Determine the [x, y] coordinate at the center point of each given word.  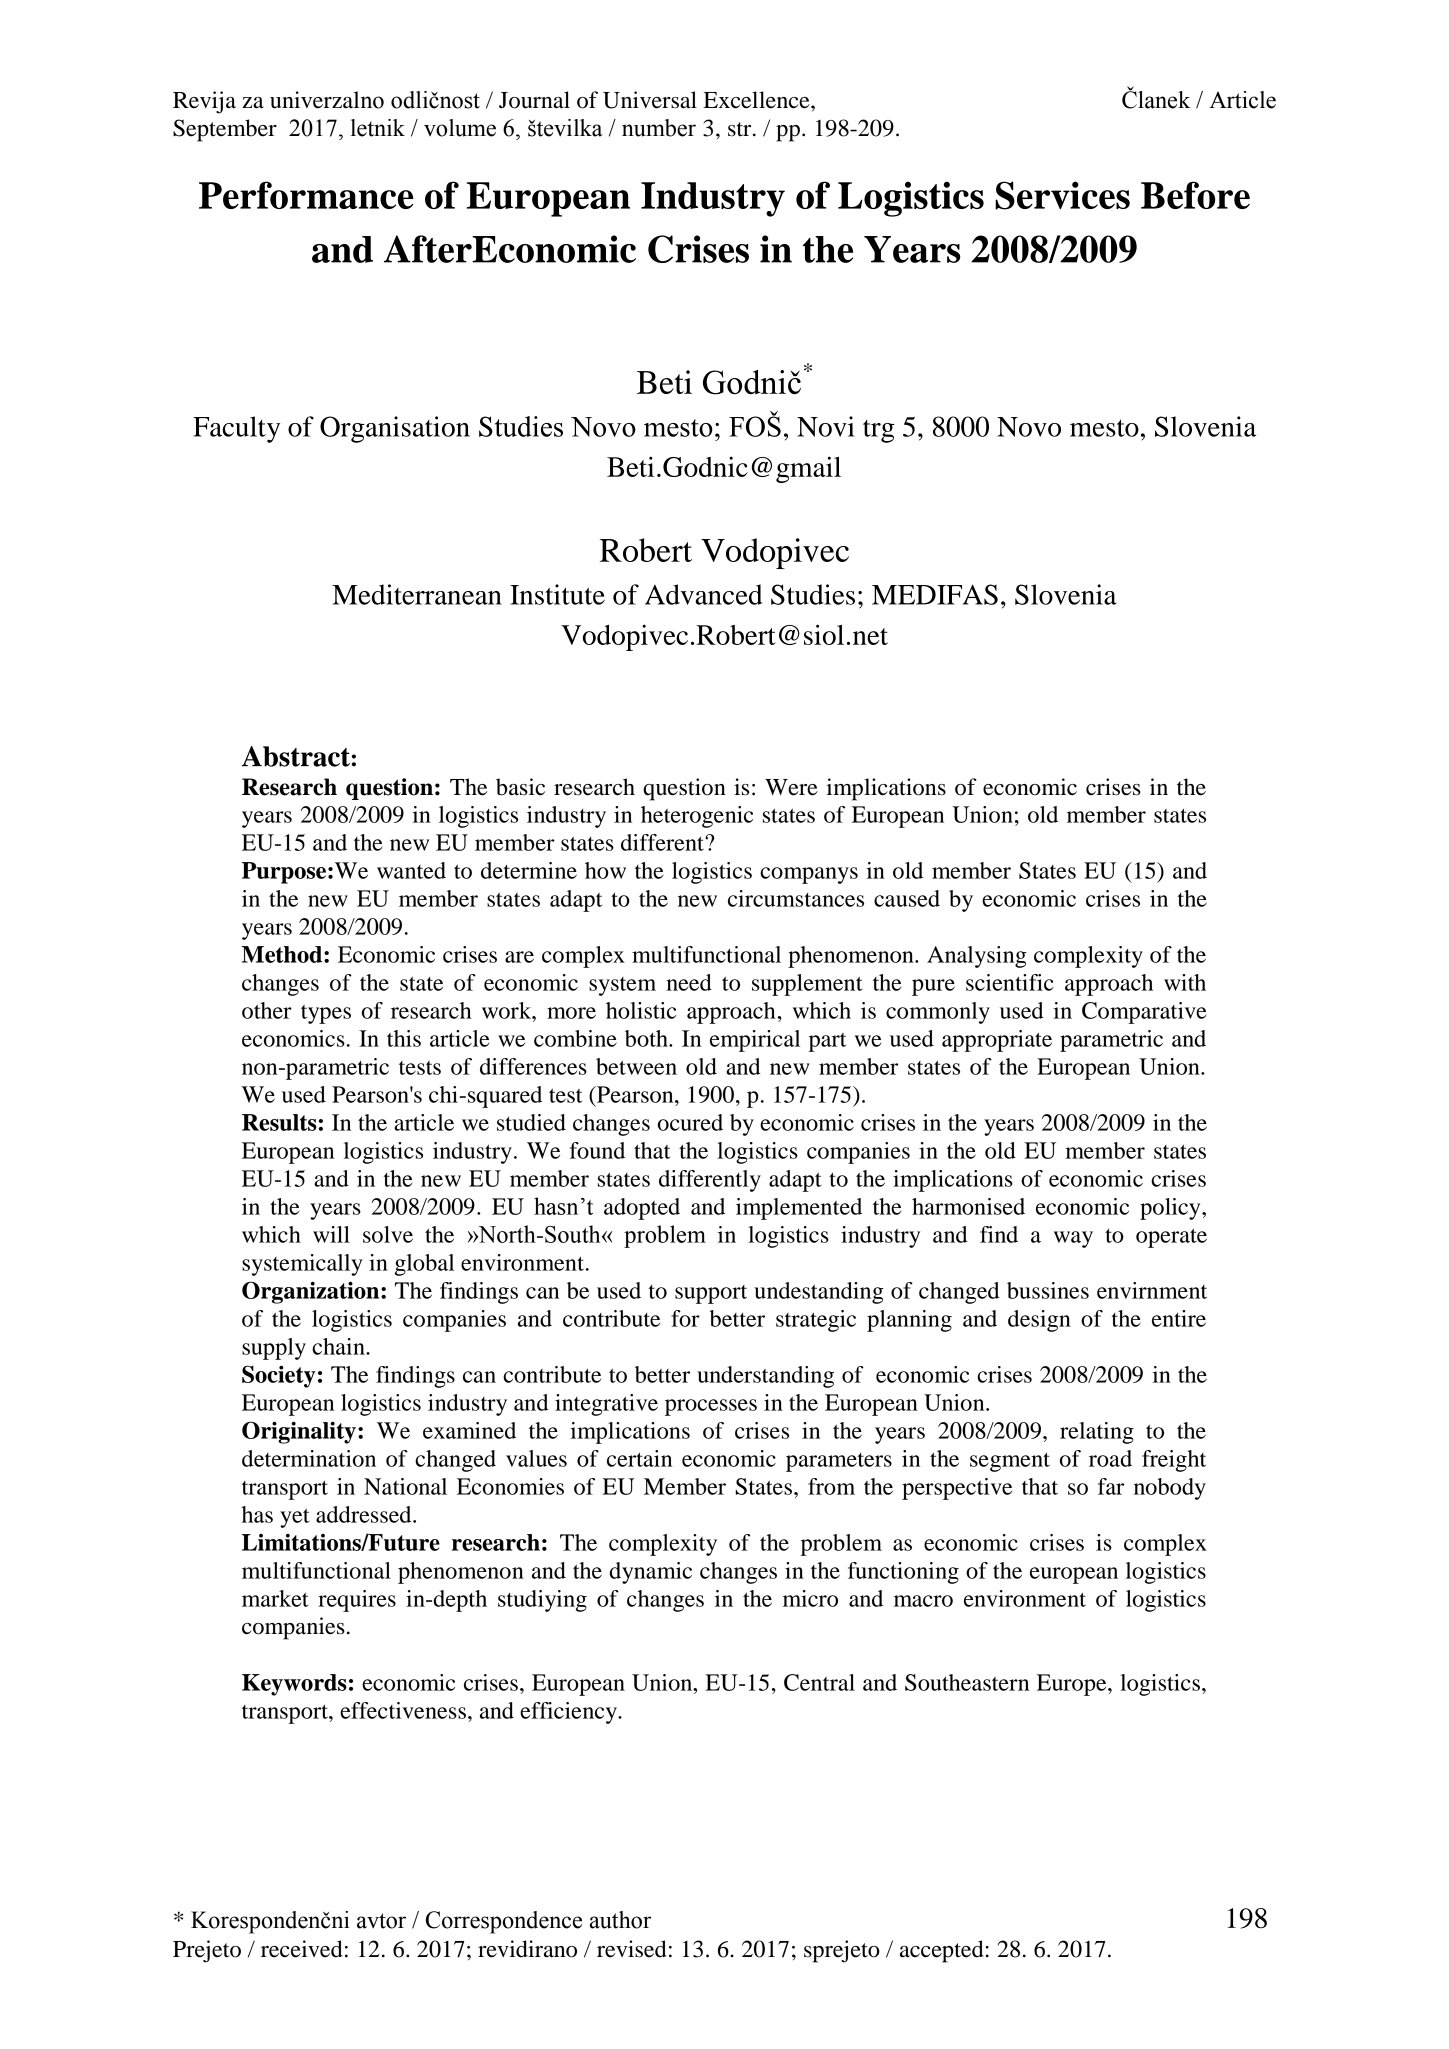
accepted [942, 1951]
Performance [306, 195]
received [302, 1949]
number [659, 128]
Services [1062, 195]
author [620, 1920]
